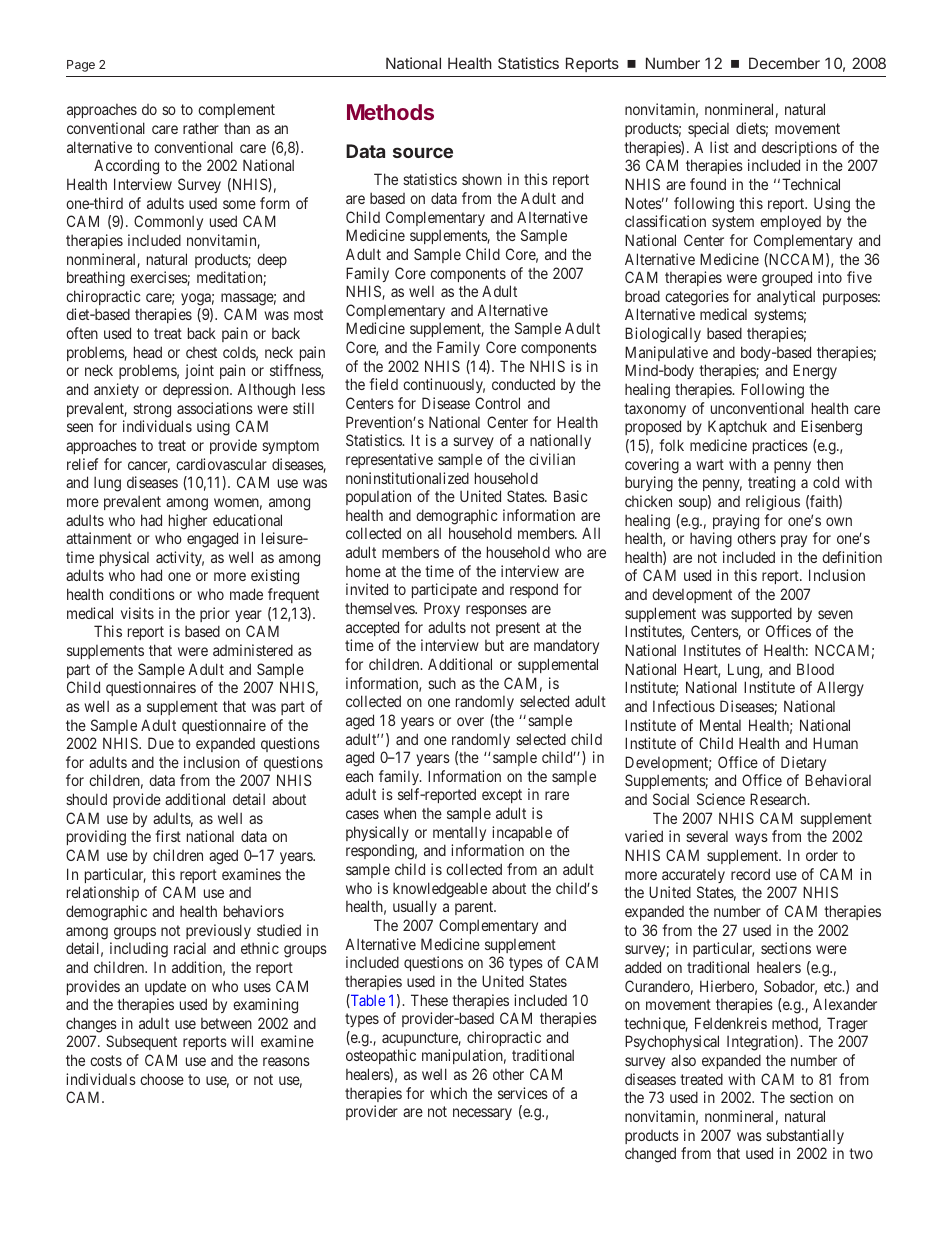  I want to click on Control, so click(497, 403).
